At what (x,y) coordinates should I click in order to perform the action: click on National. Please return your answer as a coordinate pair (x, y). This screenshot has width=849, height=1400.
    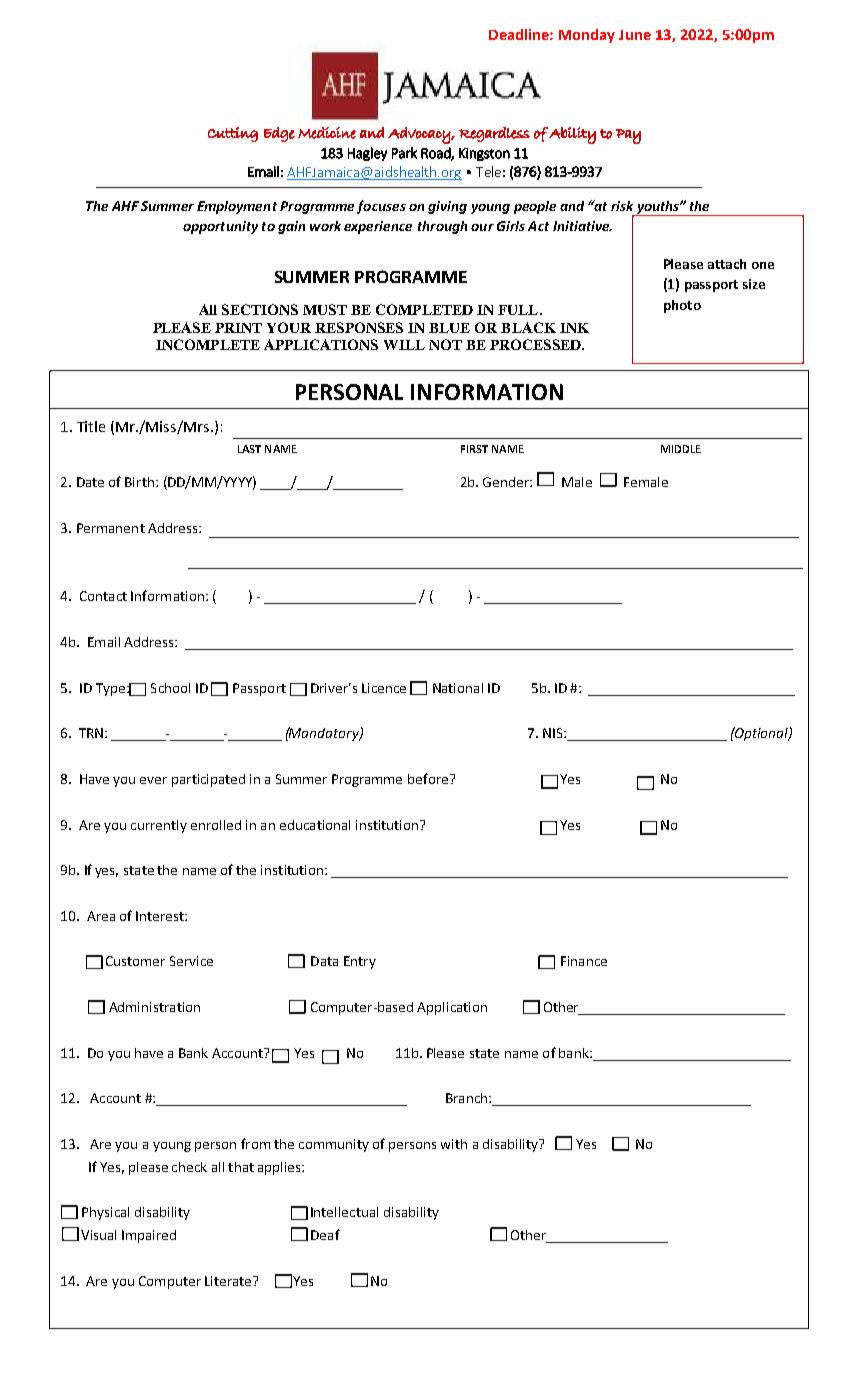
    Looking at the image, I should click on (458, 688).
